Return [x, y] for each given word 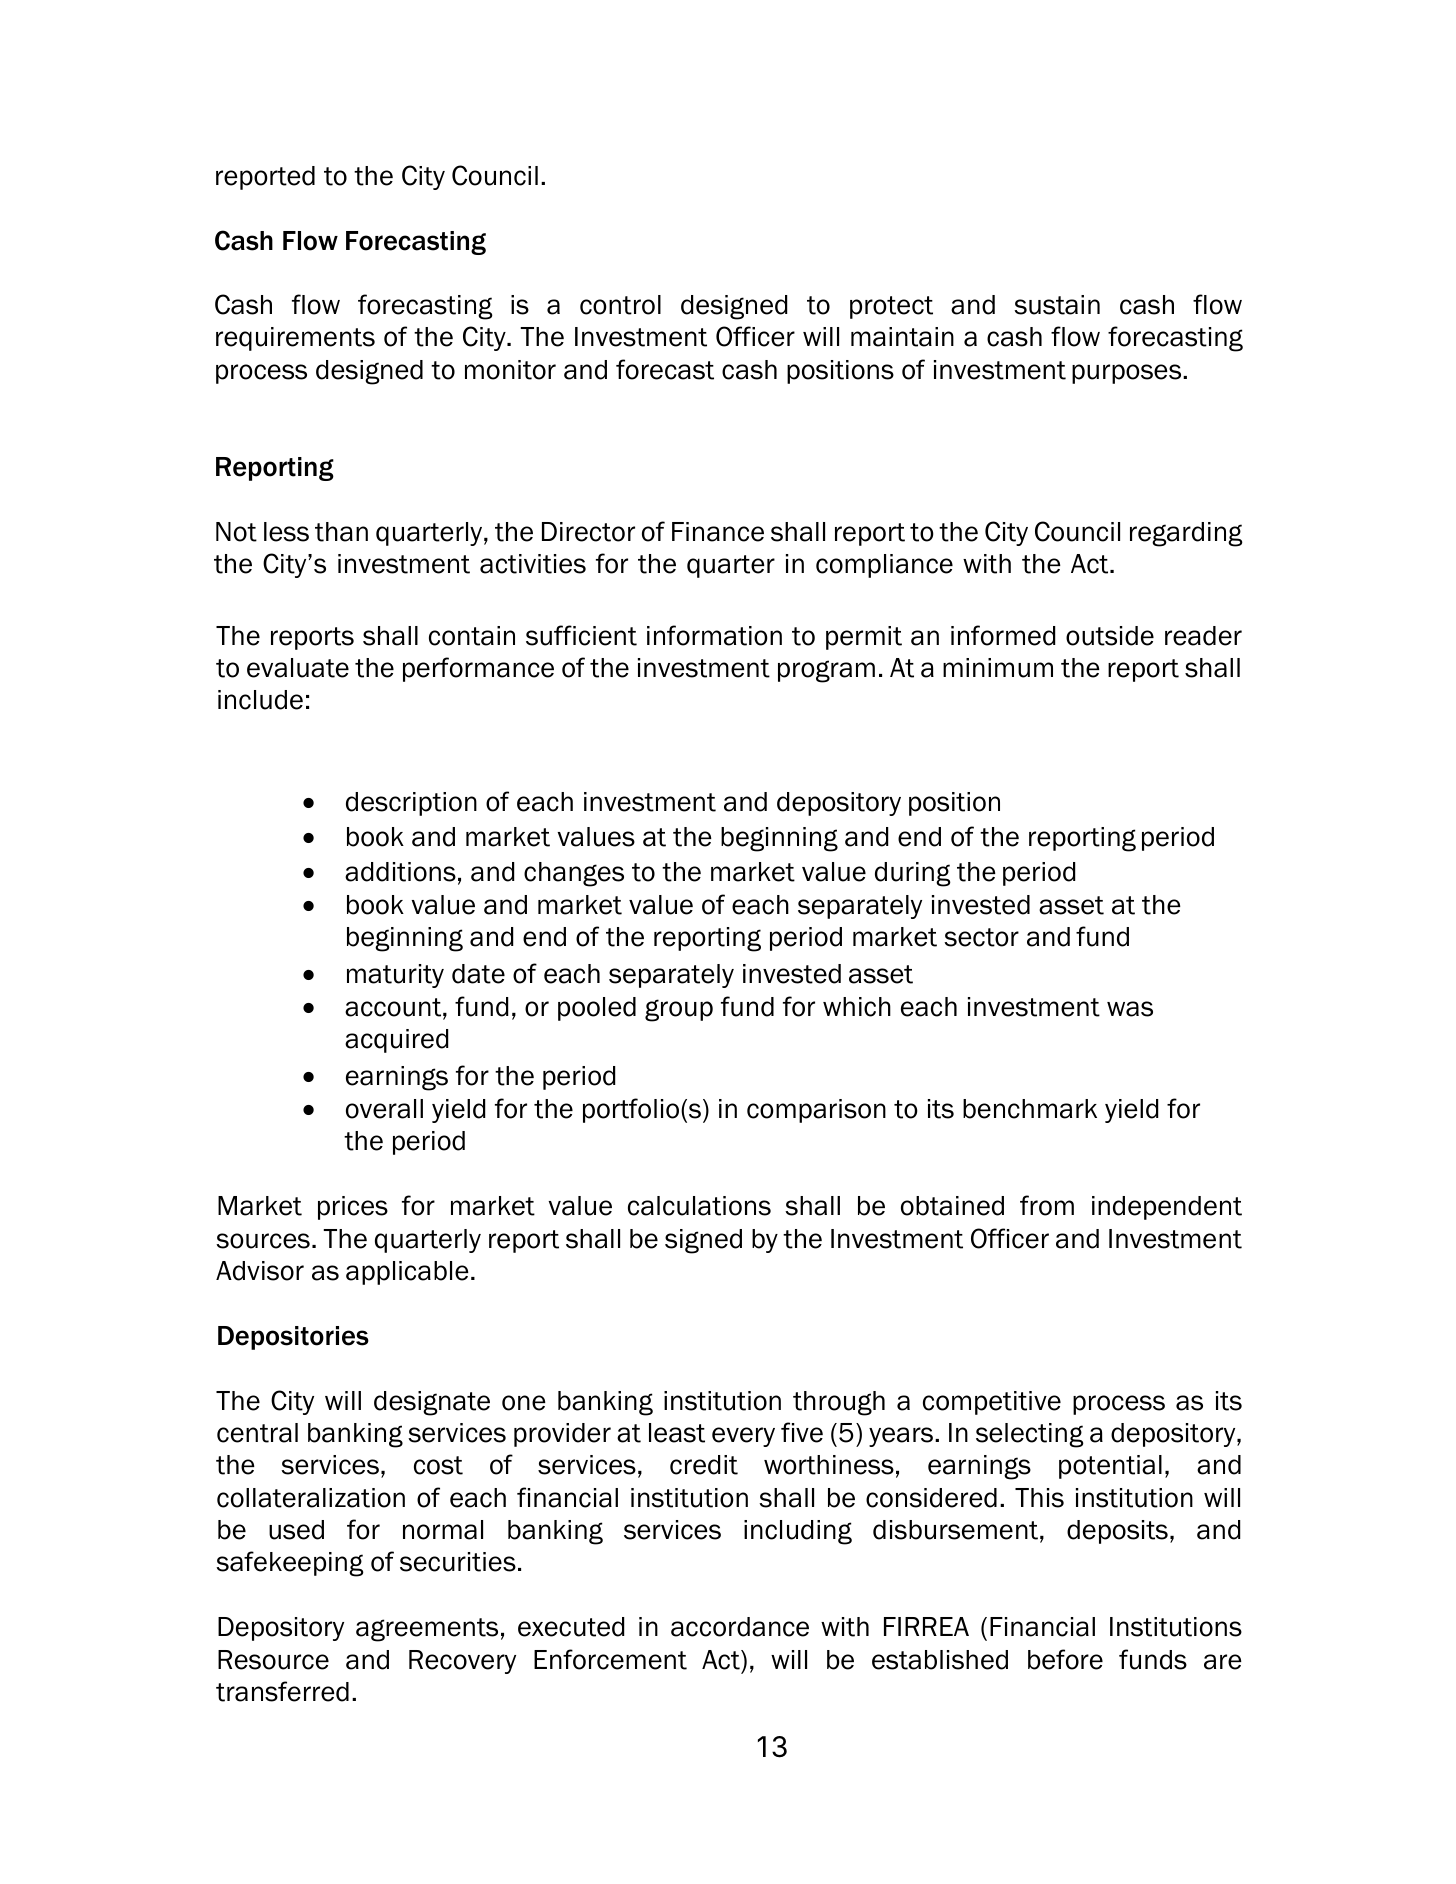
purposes [1128, 374]
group [679, 1010]
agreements [427, 1630]
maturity [395, 976]
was [1130, 1009]
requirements [295, 339]
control [620, 305]
